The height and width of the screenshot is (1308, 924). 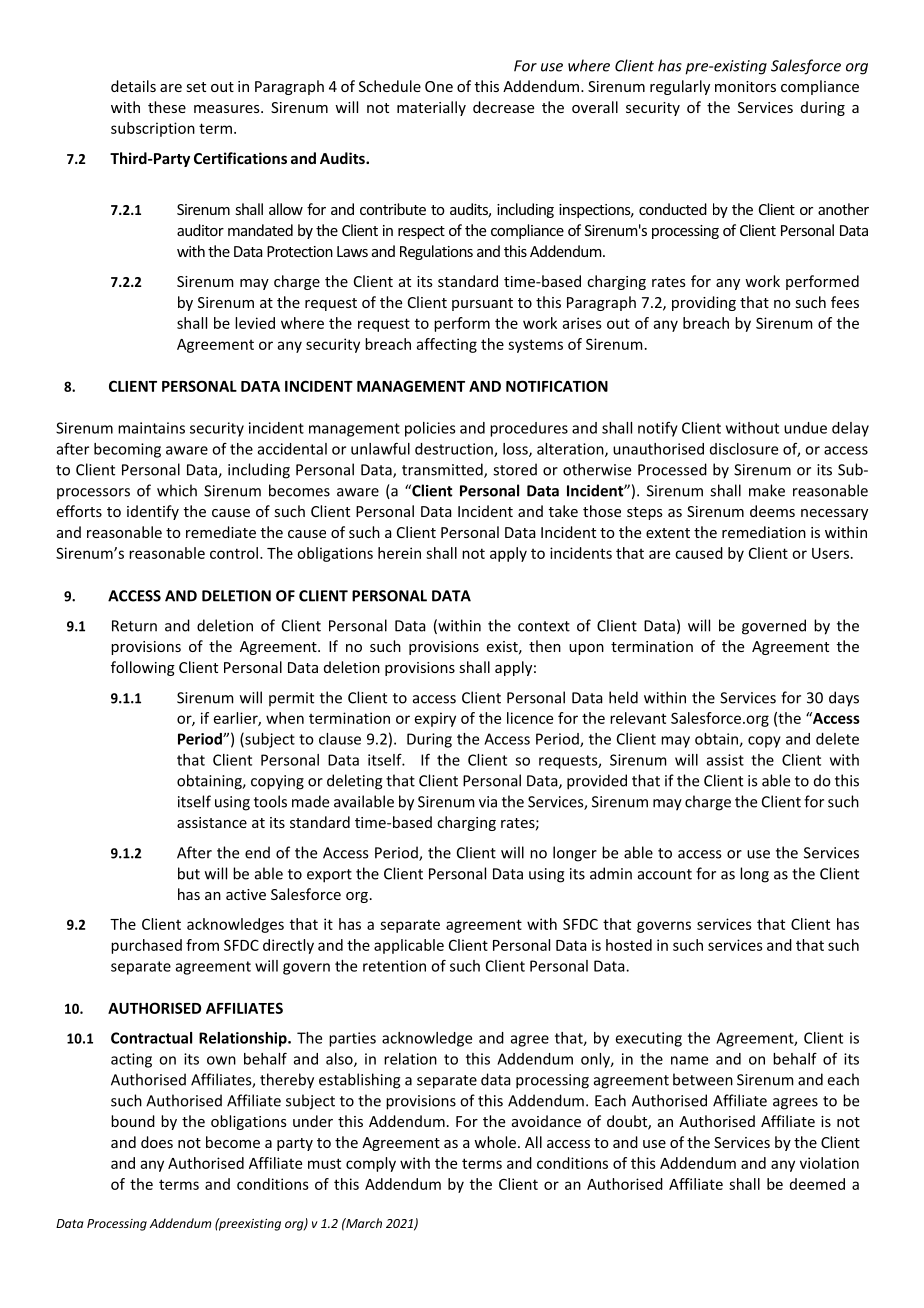 I want to click on delete, so click(x=837, y=739).
